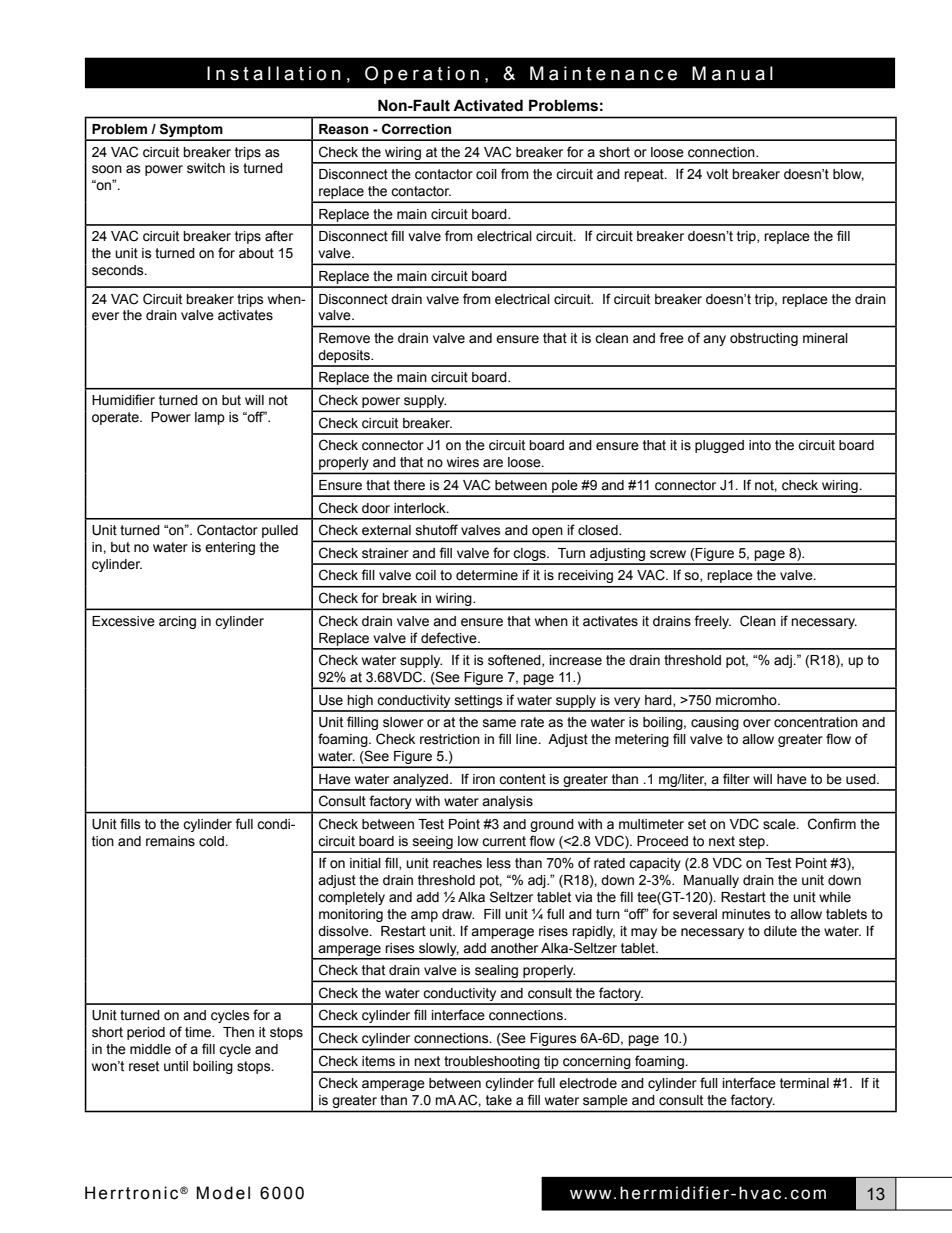  Describe the element at coordinates (177, 622) in the screenshot. I see `arcing` at that location.
